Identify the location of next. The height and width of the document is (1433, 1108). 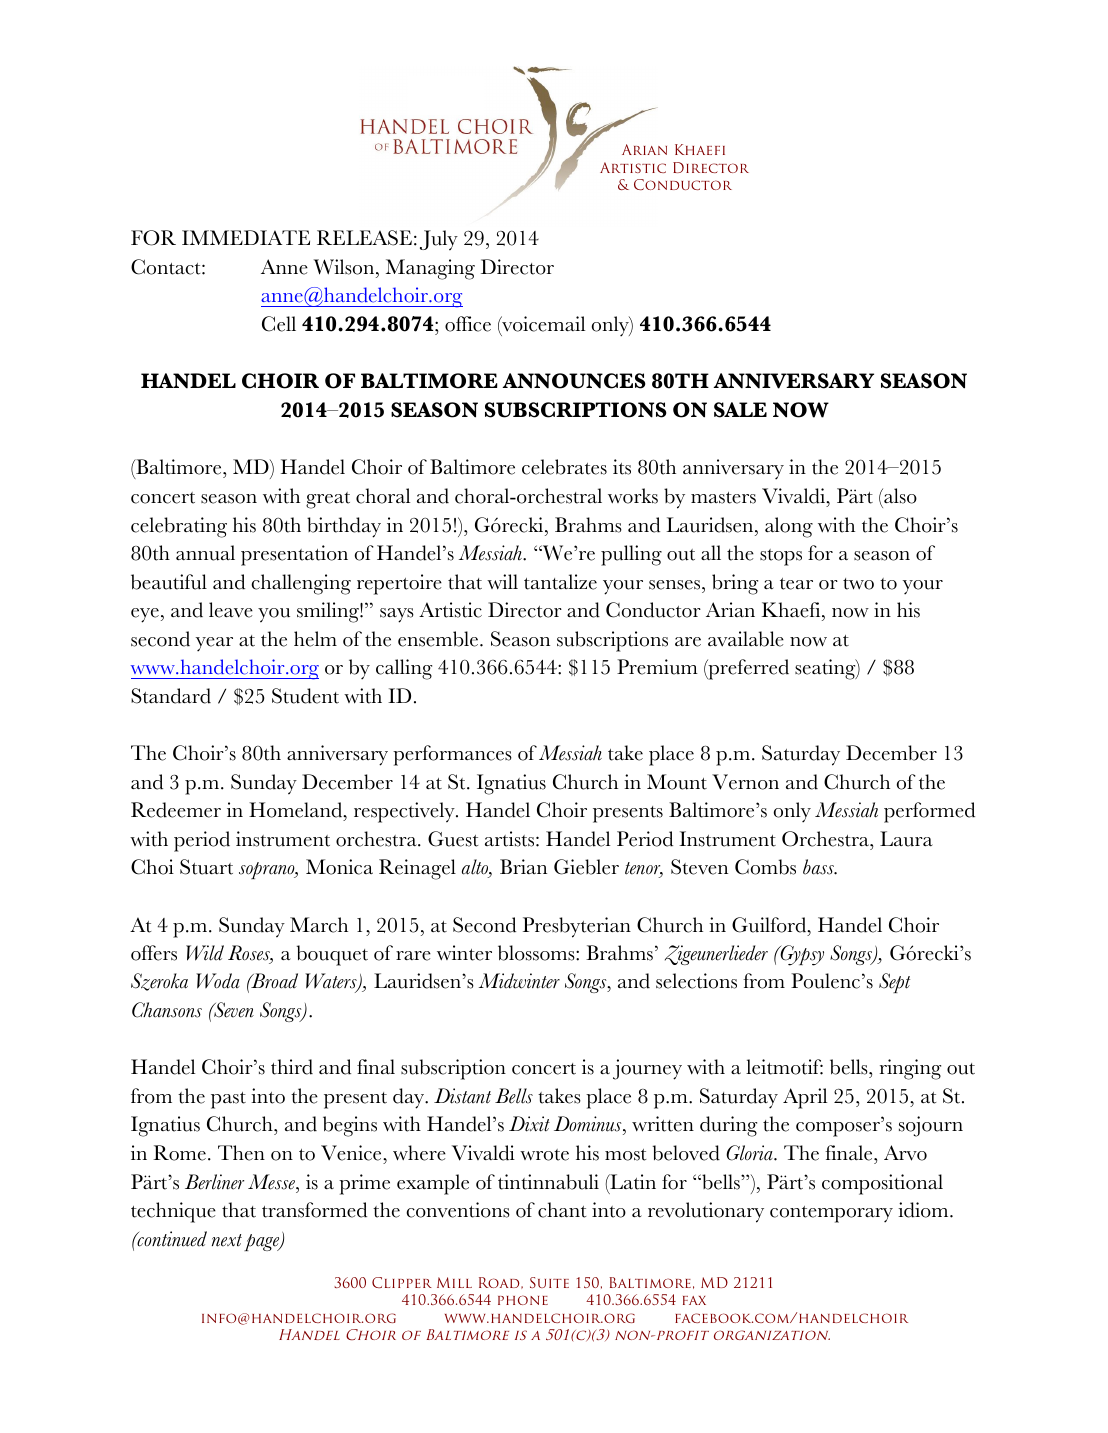
(227, 1240).
